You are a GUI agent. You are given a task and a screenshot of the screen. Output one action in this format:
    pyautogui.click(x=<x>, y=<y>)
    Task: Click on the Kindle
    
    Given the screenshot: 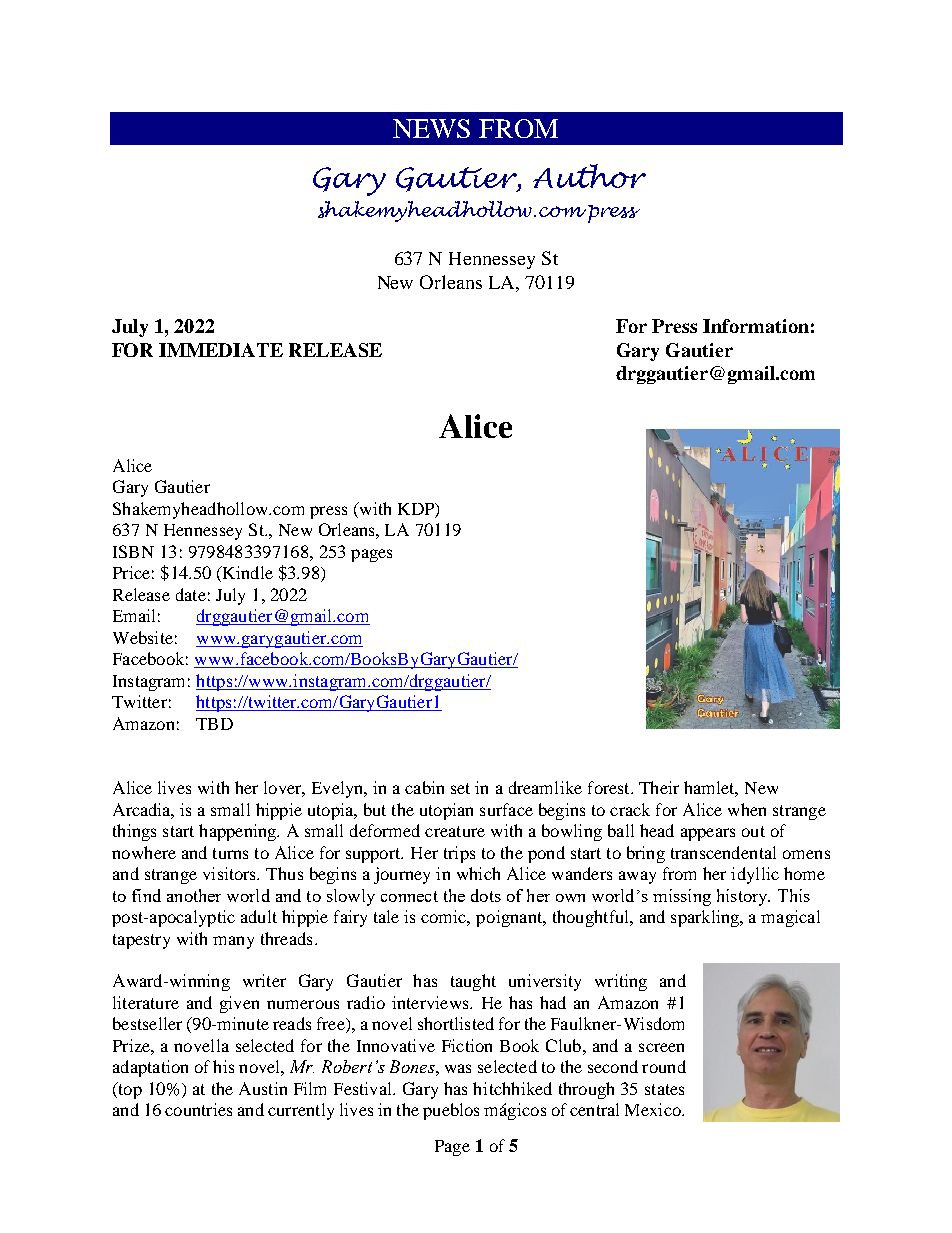 What is the action you would take?
    pyautogui.click(x=247, y=572)
